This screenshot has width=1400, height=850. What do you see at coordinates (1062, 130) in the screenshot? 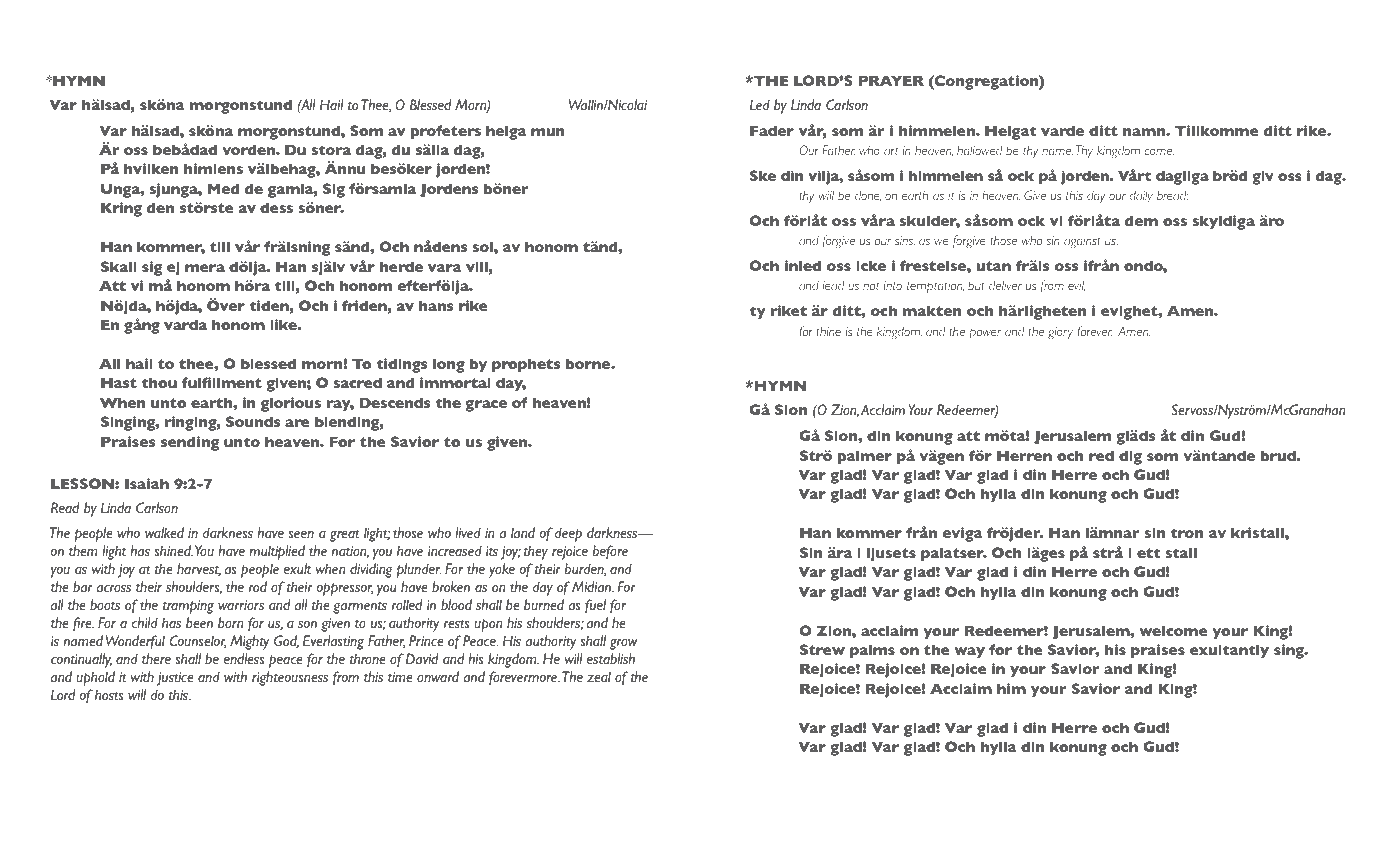
I see `varde` at bounding box center [1062, 130].
